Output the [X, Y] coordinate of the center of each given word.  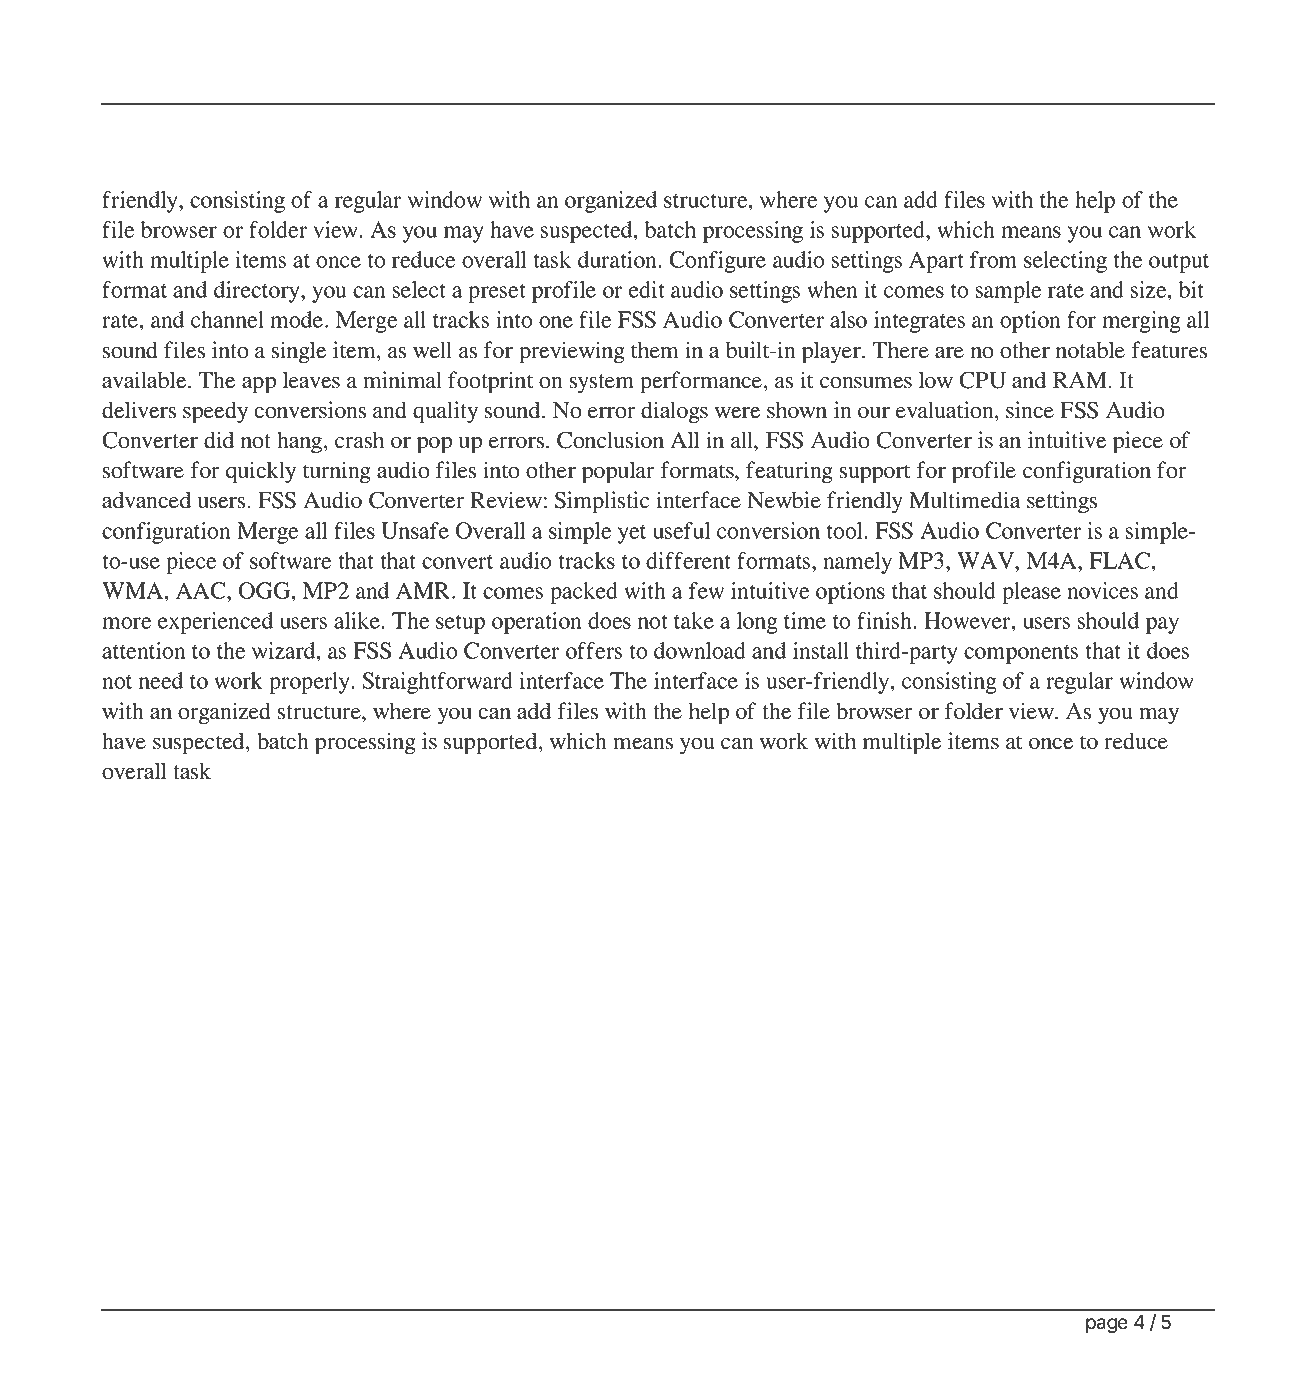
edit [647, 289]
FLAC [1121, 560]
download [700, 650]
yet [632, 534]
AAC [202, 590]
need [161, 680]
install [821, 650]
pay [1162, 625]
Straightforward [437, 683]
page [1107, 1325]
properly [310, 683]
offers [594, 650]
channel [227, 319]
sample [1008, 292]
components [1021, 654]
